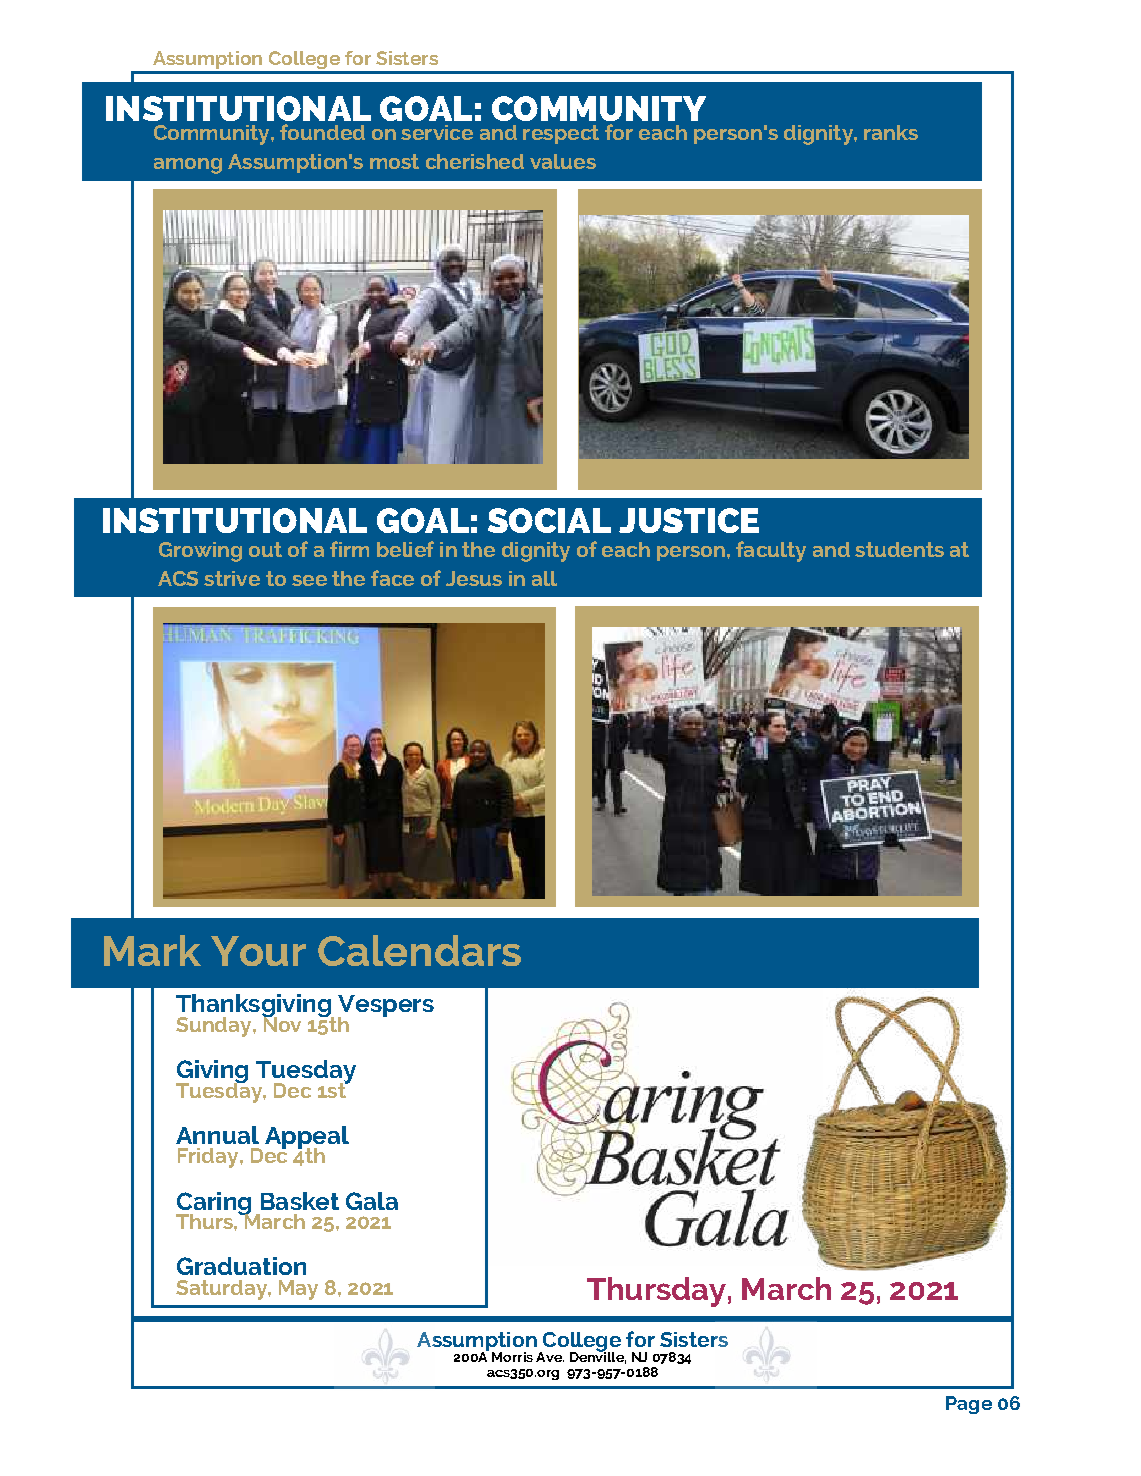 Image resolution: width=1141 pixels, height=1476 pixels. What do you see at coordinates (563, 161) in the screenshot?
I see `values` at bounding box center [563, 161].
